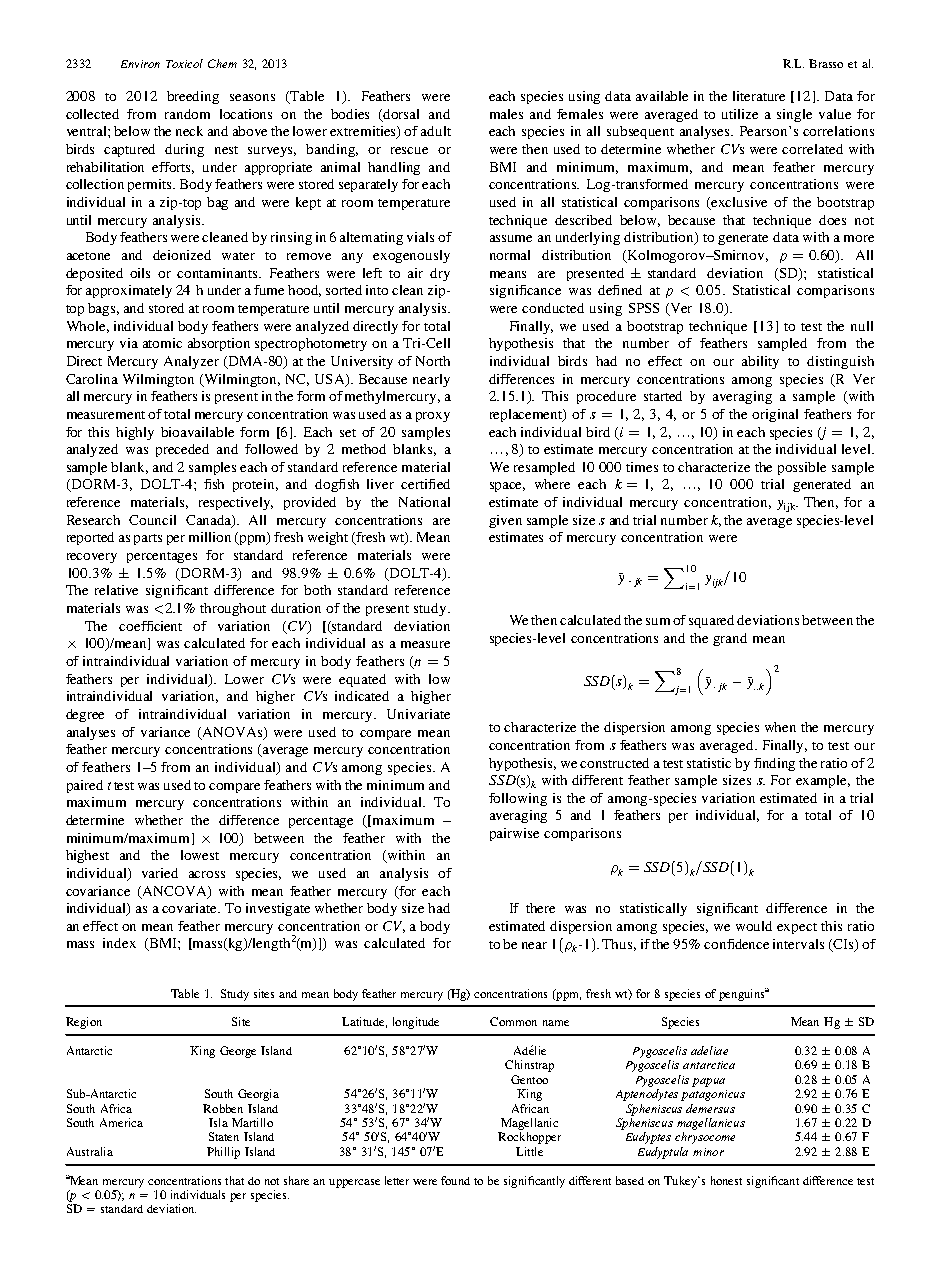  Describe the element at coordinates (191, 362) in the document. I see `Analyzer` at that location.
